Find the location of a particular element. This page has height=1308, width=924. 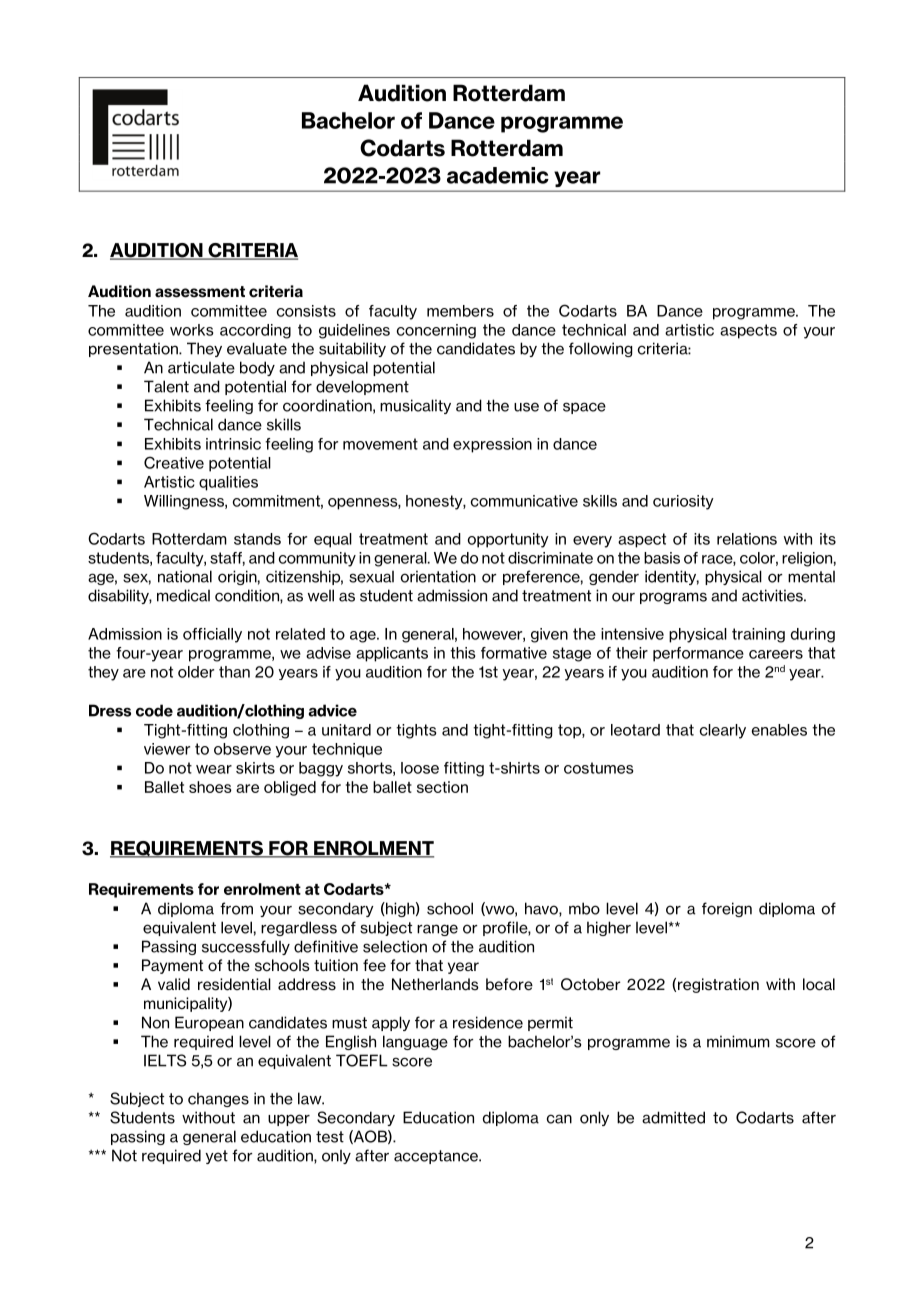

changes is located at coordinates (218, 1099).
